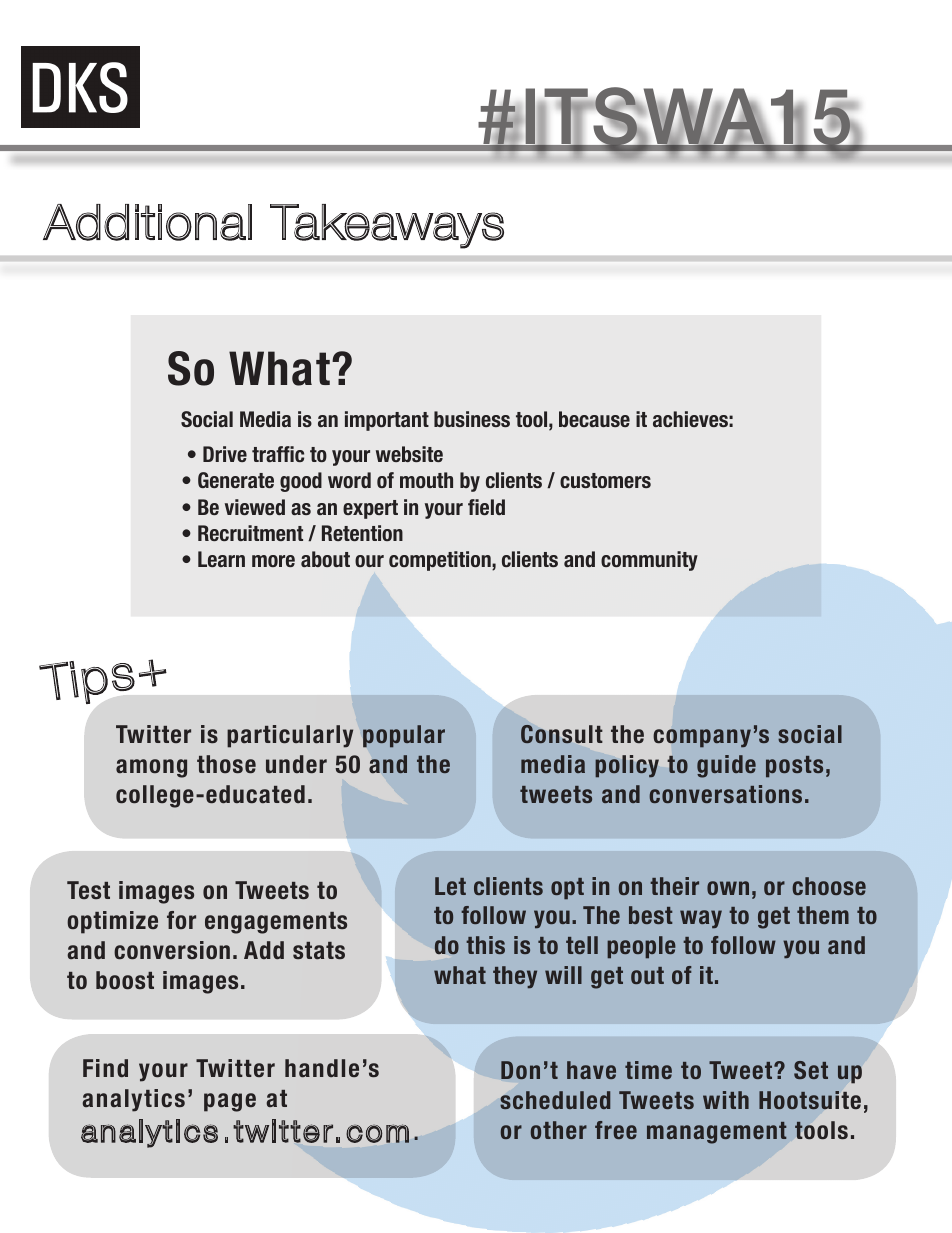 This image has height=1233, width=952. I want to click on Additional, so click(147, 222).
